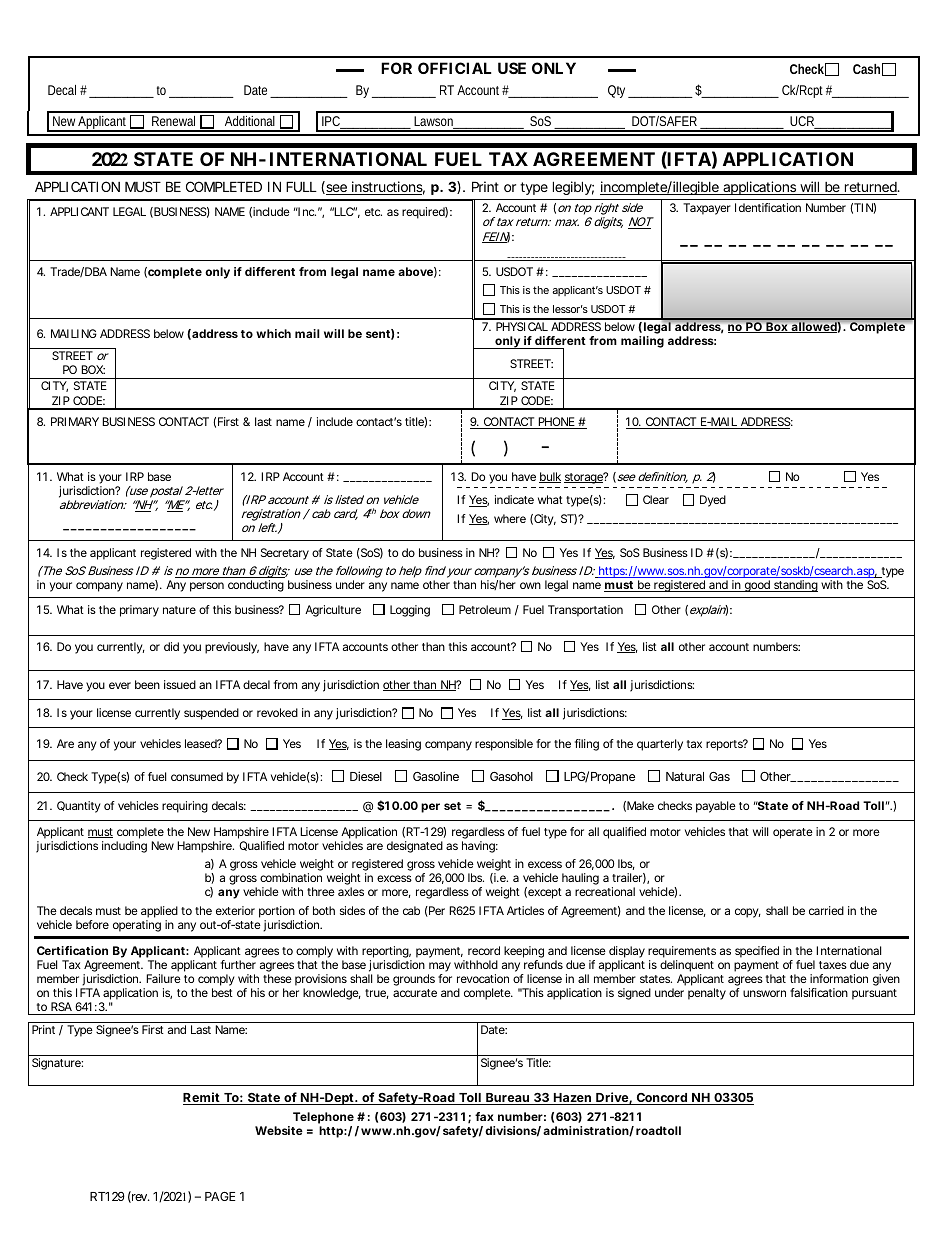 The width and height of the screenshot is (952, 1233). Describe the element at coordinates (793, 833) in the screenshot. I see `operate` at that location.
